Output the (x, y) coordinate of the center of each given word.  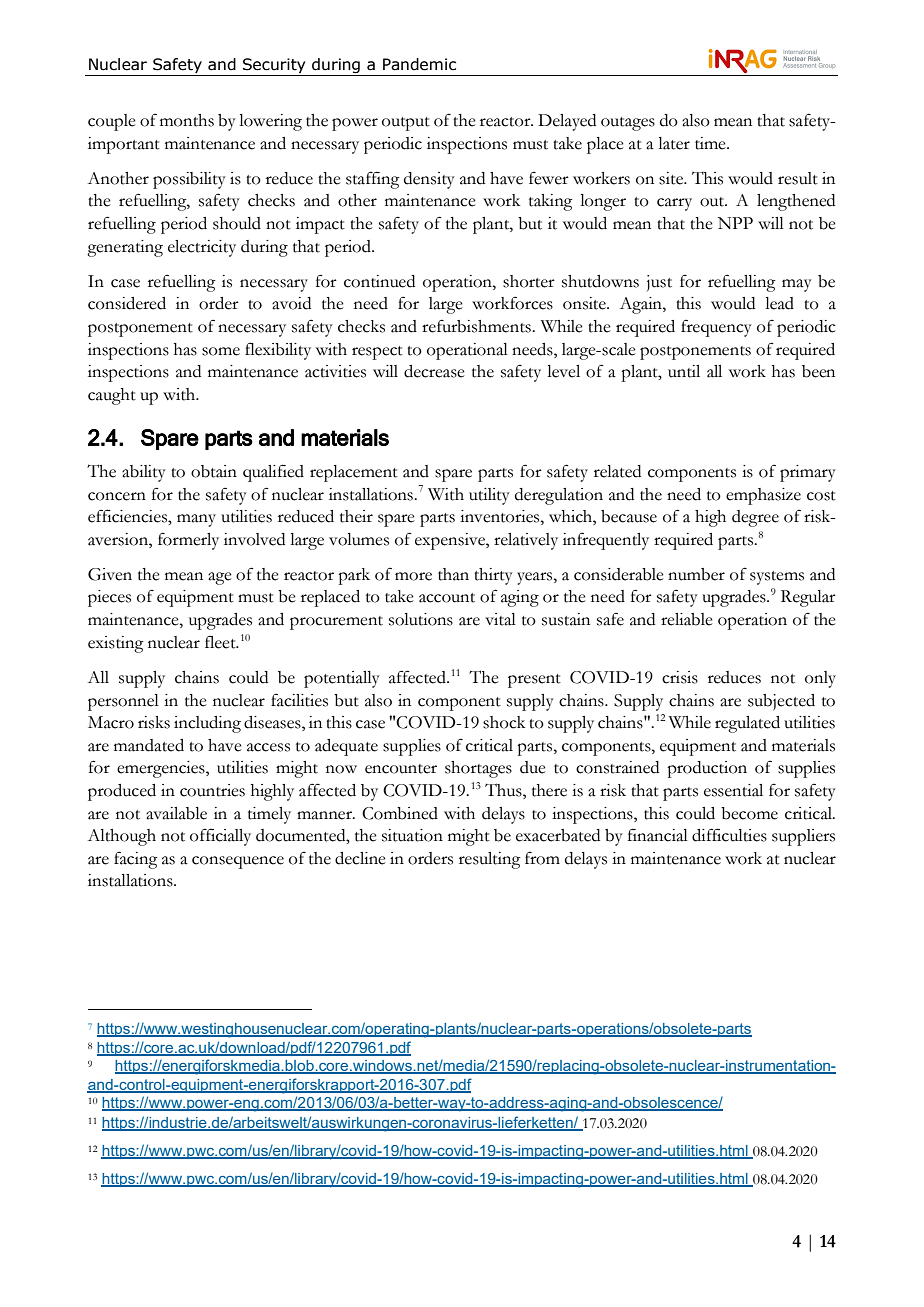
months (187, 120)
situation (412, 835)
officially (220, 837)
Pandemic (419, 64)
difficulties (729, 835)
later (674, 143)
